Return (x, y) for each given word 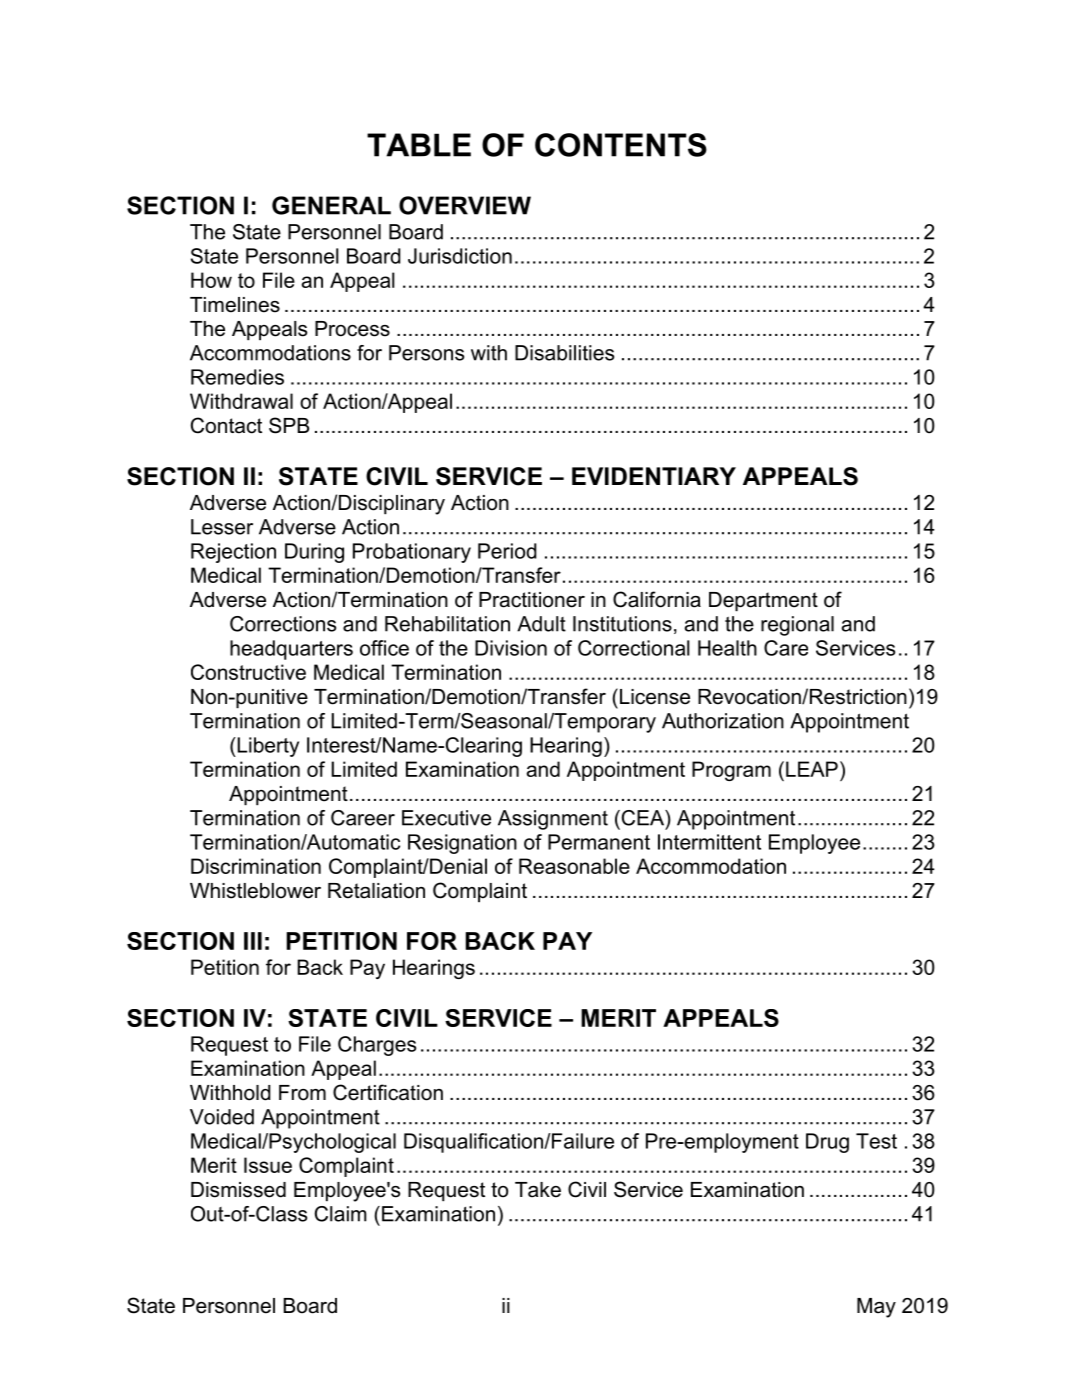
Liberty (267, 747)
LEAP (812, 769)
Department (763, 601)
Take (538, 1190)
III (253, 941)
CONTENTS (621, 145)
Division (511, 648)
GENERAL (331, 205)
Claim (341, 1214)
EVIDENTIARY (654, 476)
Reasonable (574, 866)
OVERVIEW (465, 205)
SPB (289, 425)
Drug (827, 1143)
